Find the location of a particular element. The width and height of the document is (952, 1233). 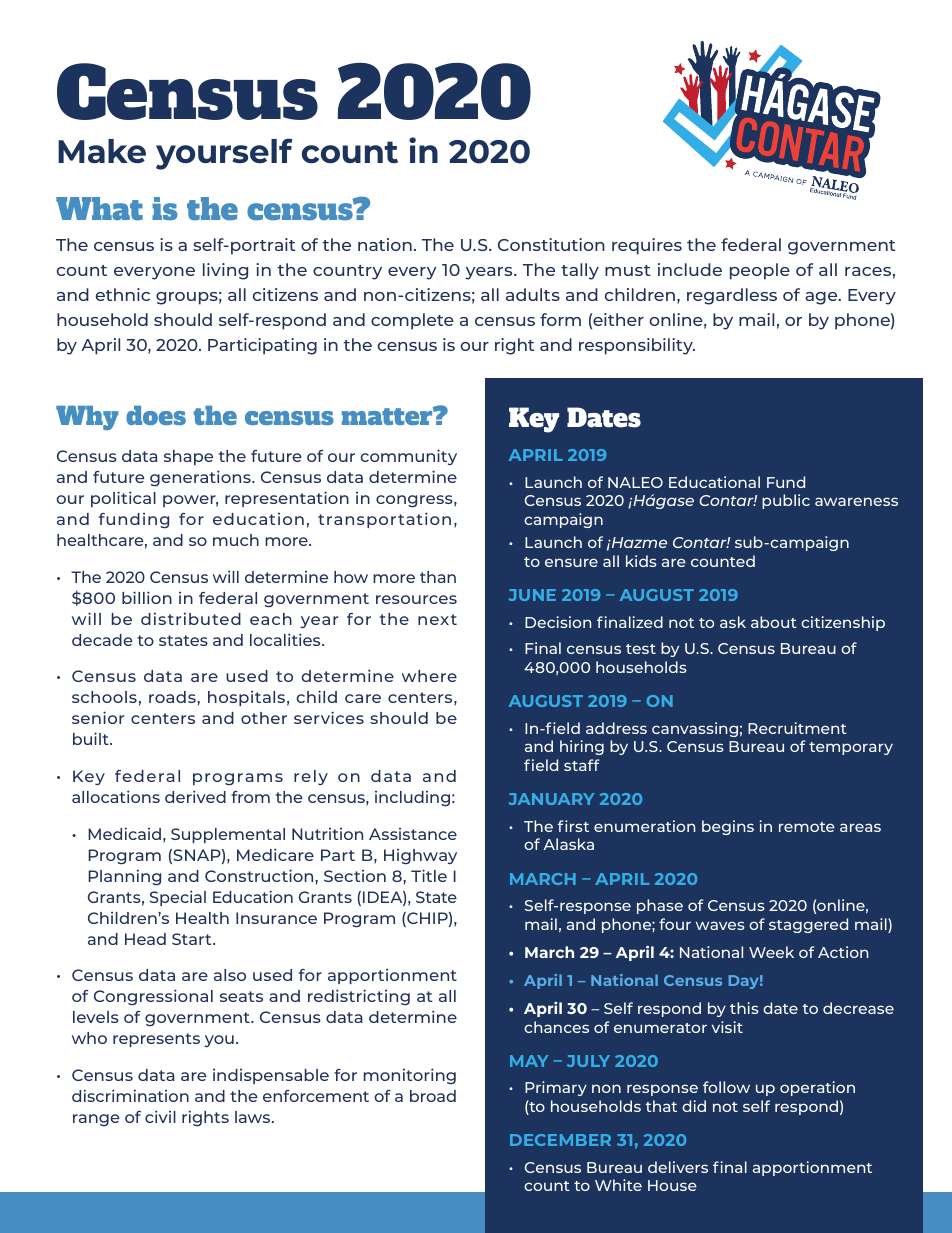

What is located at coordinates (99, 209).
